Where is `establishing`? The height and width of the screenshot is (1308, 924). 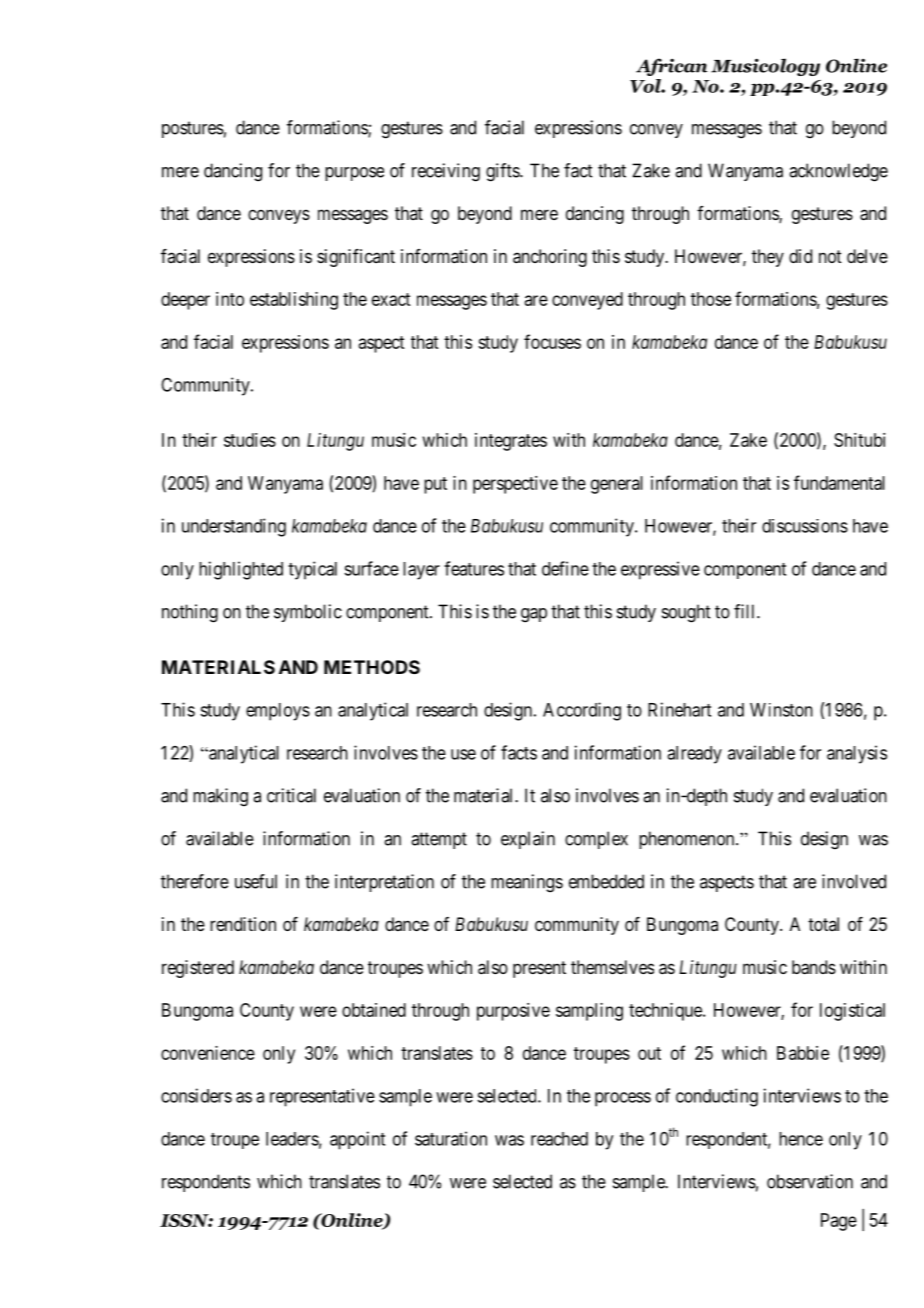 establishing is located at coordinates (294, 301).
